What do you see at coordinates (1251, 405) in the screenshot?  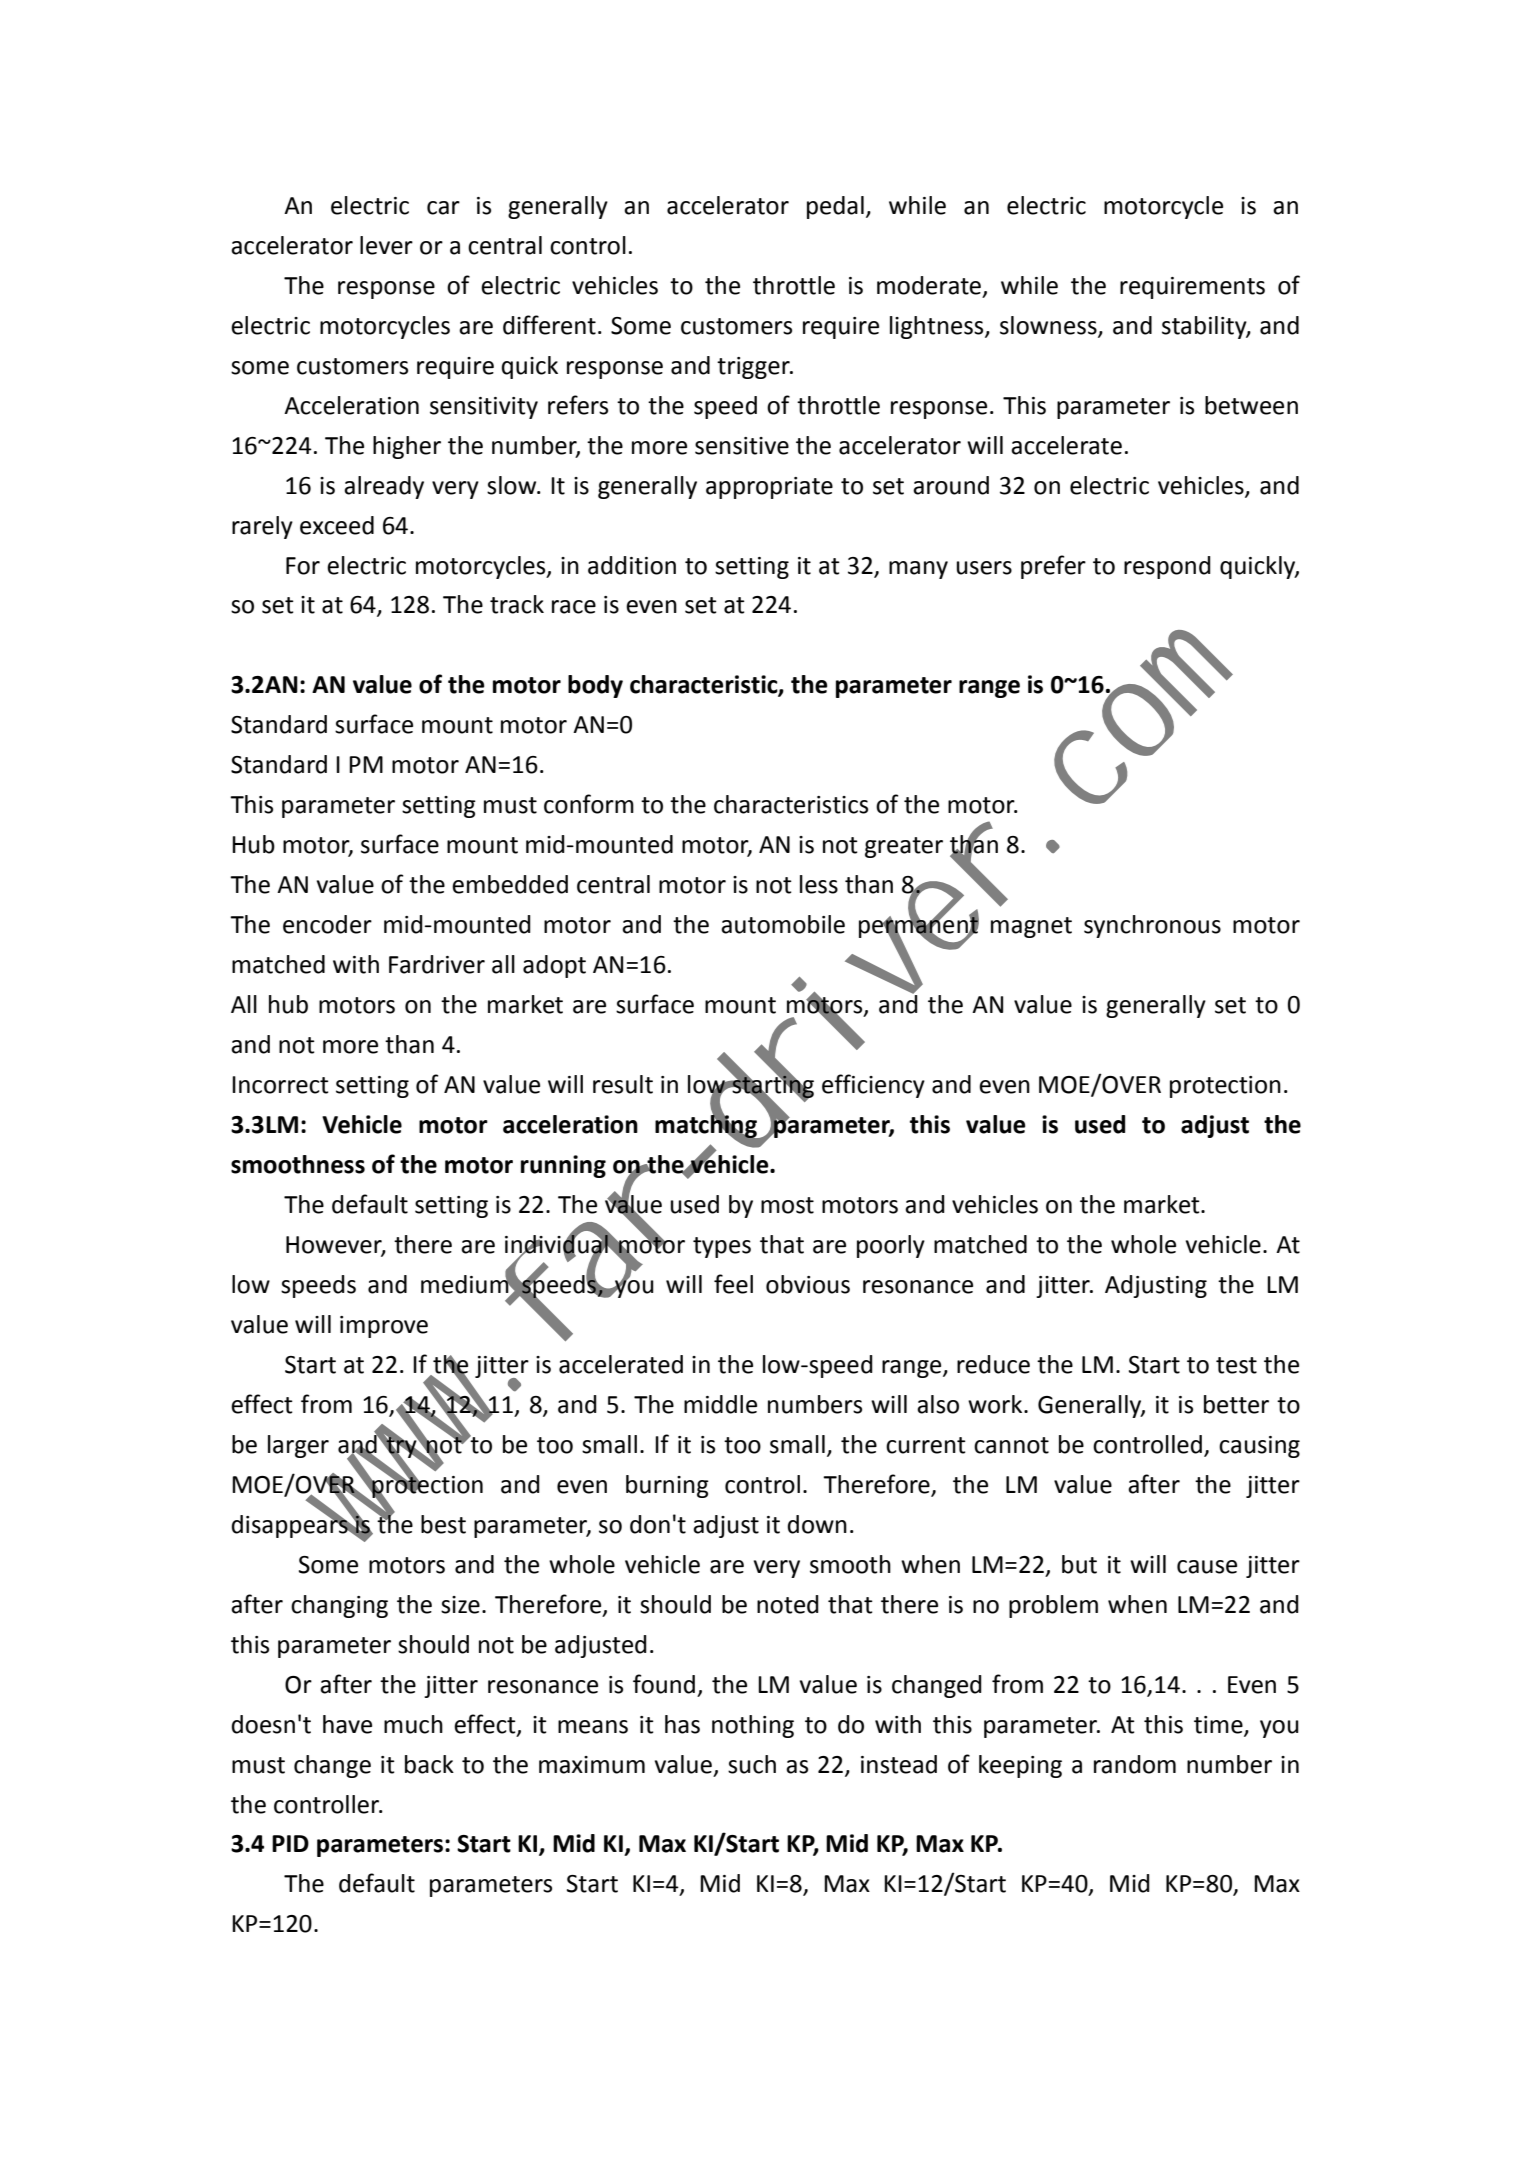 I see `between` at bounding box center [1251, 405].
